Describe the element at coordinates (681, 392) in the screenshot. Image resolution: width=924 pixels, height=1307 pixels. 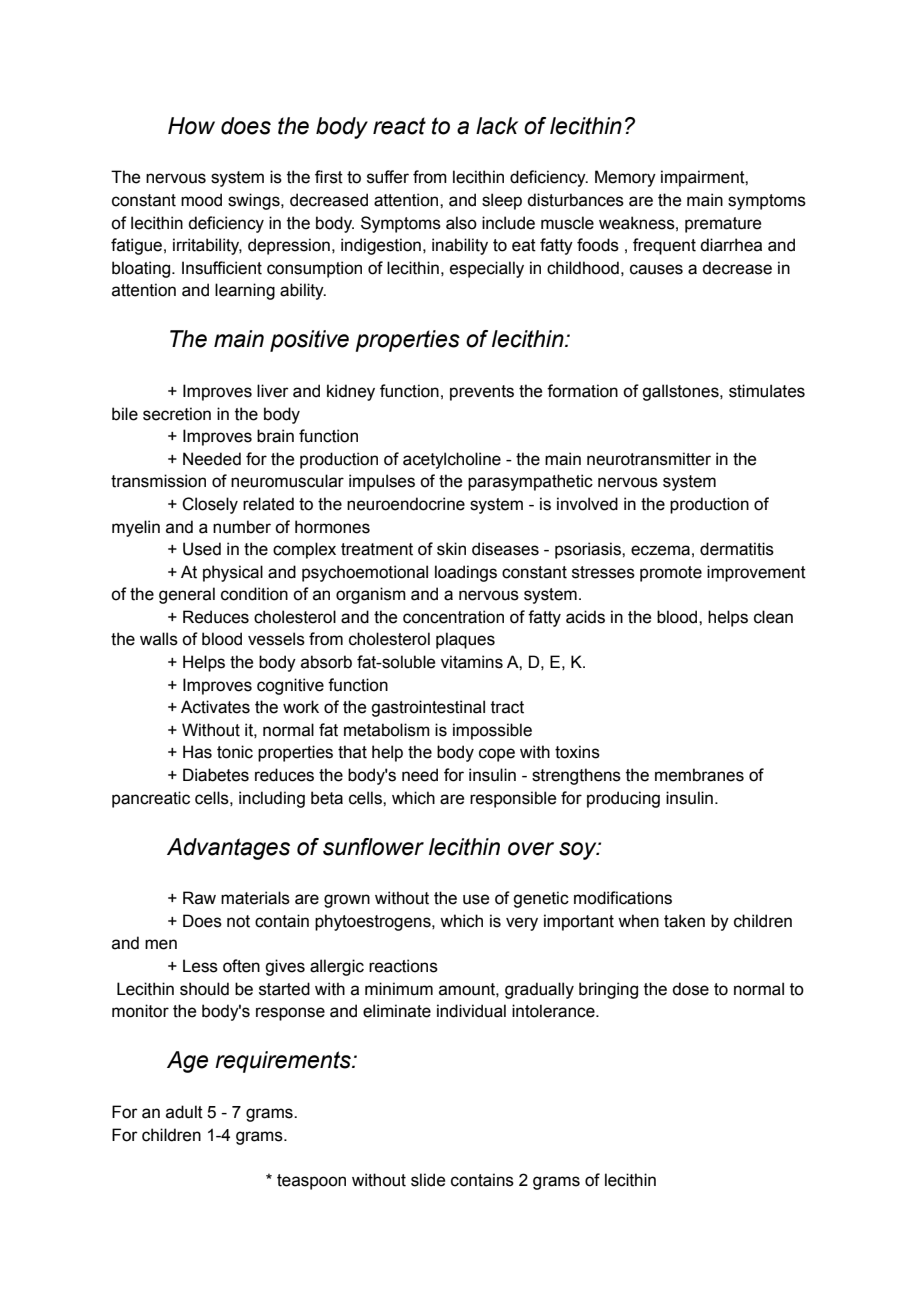
I see `gallstones` at that location.
